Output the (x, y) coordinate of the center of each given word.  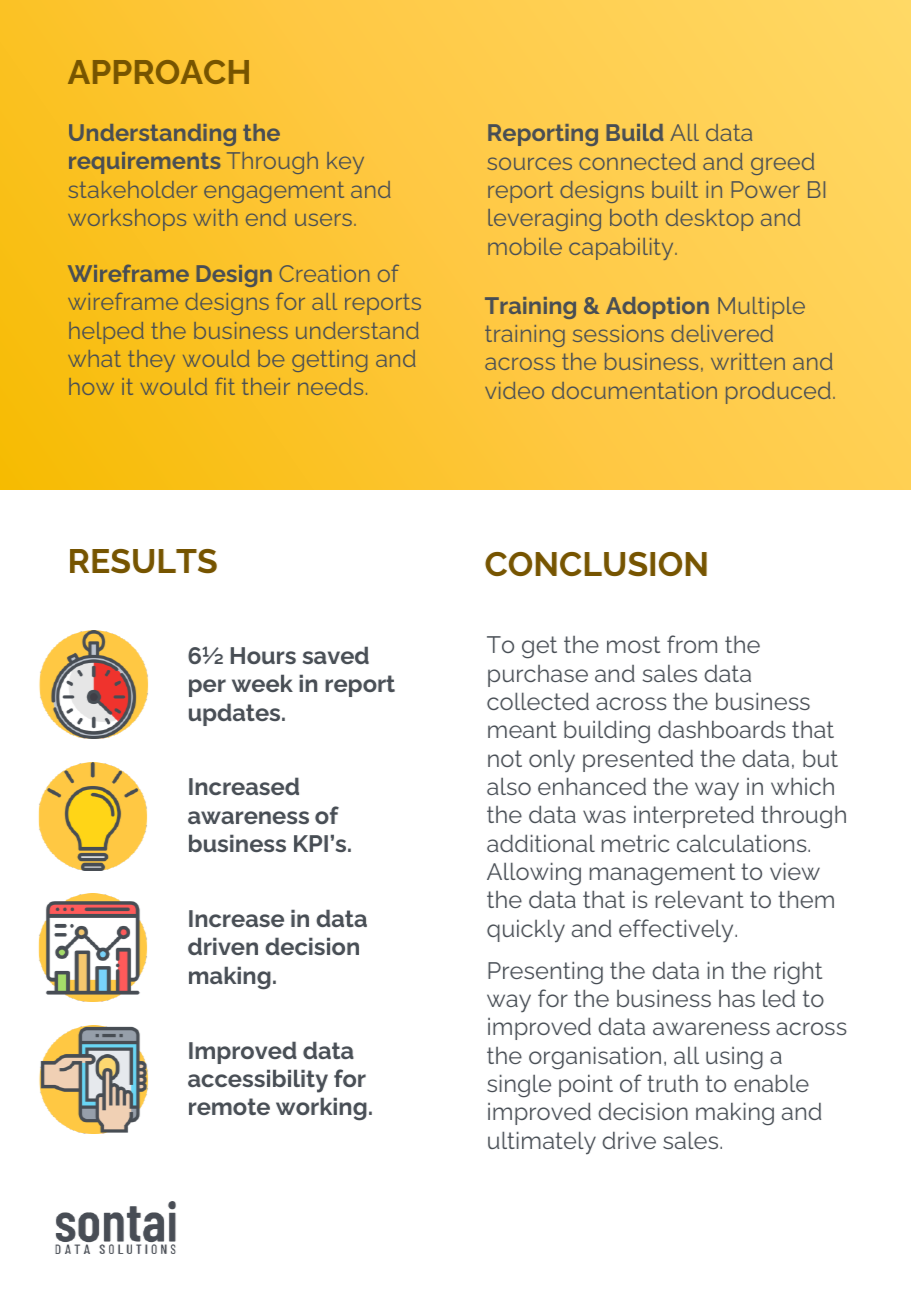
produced (778, 393)
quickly (526, 931)
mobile (525, 246)
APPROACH (158, 72)
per (207, 688)
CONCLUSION (596, 564)
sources (530, 163)
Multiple (761, 308)
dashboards (722, 729)
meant (522, 729)
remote (229, 1106)
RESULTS (143, 561)
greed (782, 164)
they (151, 361)
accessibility (258, 1081)
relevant (700, 899)
